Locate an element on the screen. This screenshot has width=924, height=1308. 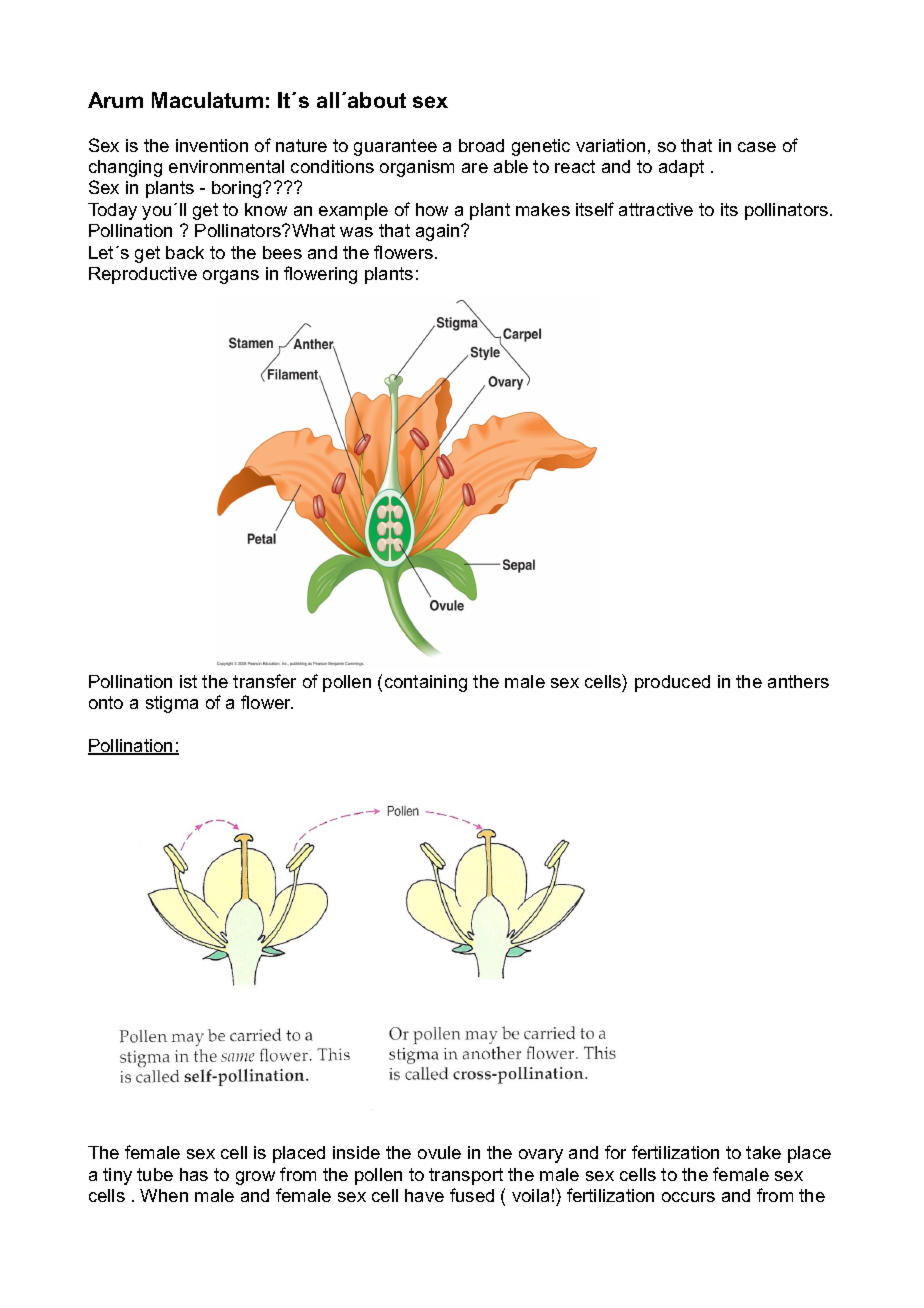
stigma is located at coordinates (172, 704).
